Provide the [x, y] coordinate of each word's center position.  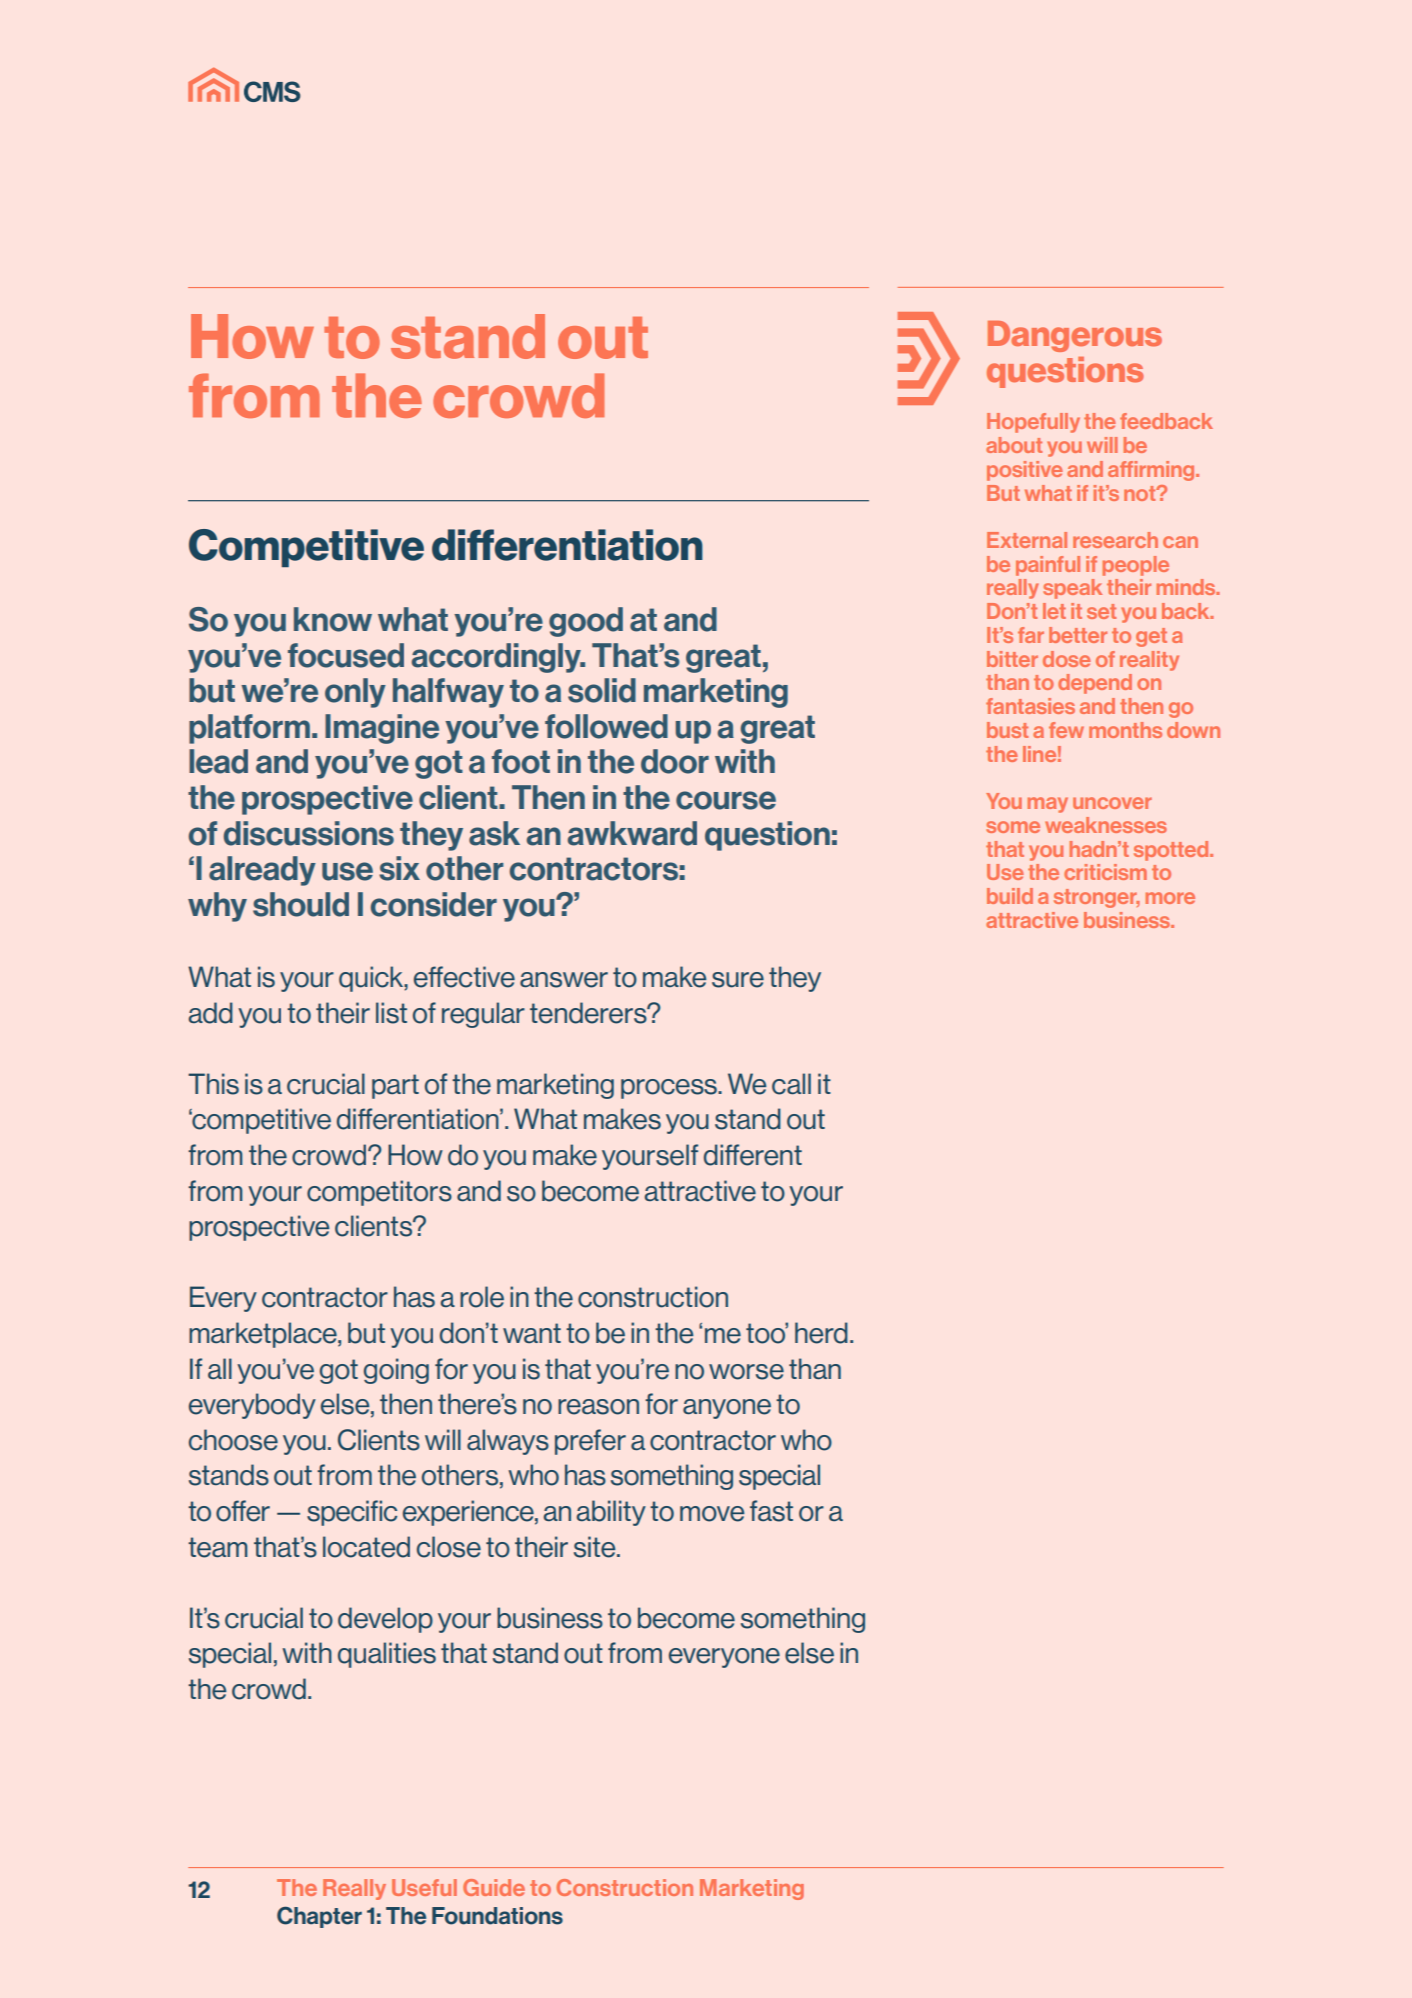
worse [746, 1372]
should [301, 904]
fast [771, 1511]
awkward [632, 833]
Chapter [319, 1917]
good [586, 622]
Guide [494, 1887]
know [333, 619]
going [396, 1371]
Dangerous [1075, 336]
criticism [1105, 872]
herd [821, 1333]
